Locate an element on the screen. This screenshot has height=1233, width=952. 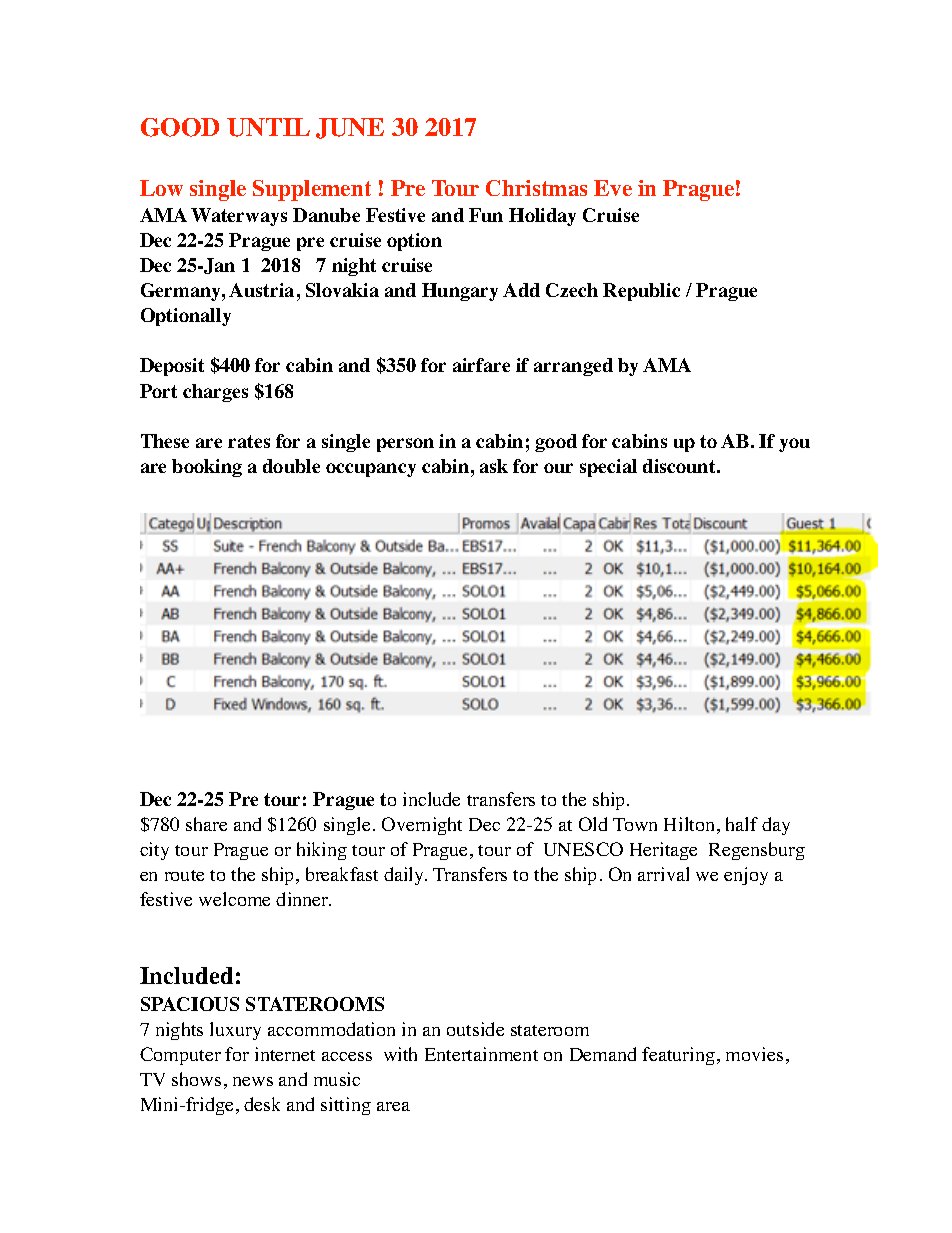
Eve is located at coordinates (613, 188).
